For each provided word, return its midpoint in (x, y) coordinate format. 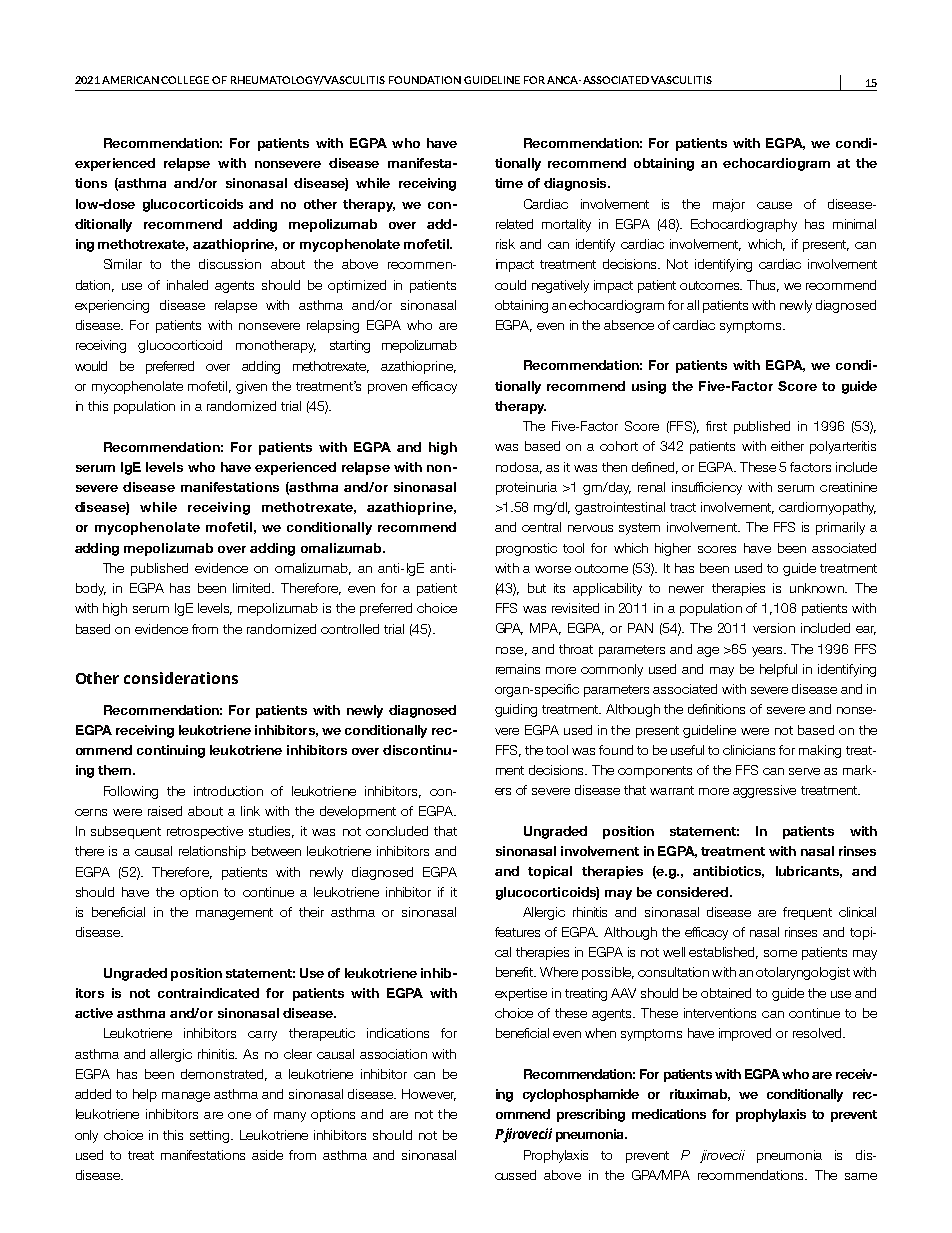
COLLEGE (185, 80)
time (509, 183)
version (774, 628)
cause (774, 205)
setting (209, 1136)
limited (253, 588)
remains (518, 669)
